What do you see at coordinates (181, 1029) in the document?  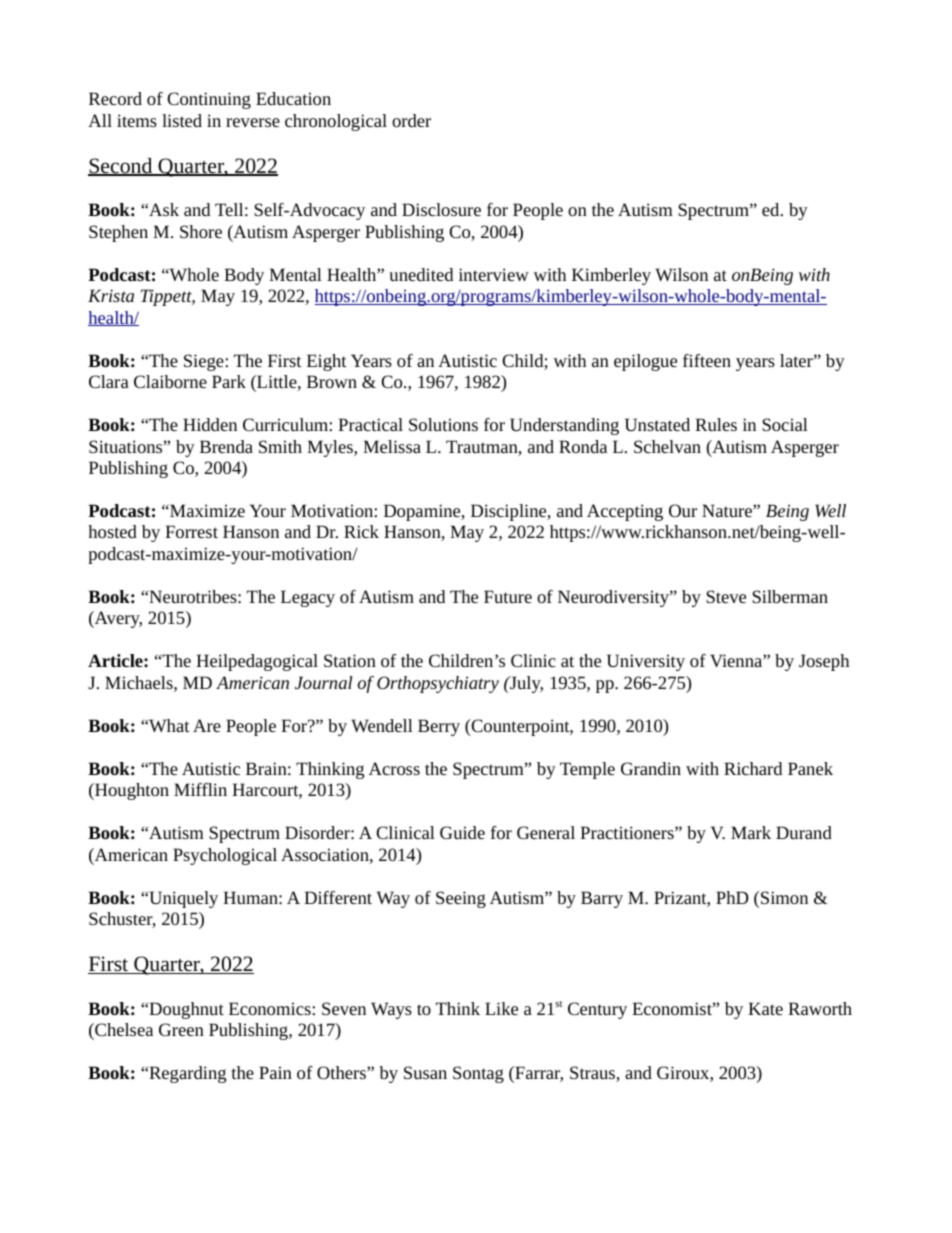 I see `Green` at bounding box center [181, 1029].
